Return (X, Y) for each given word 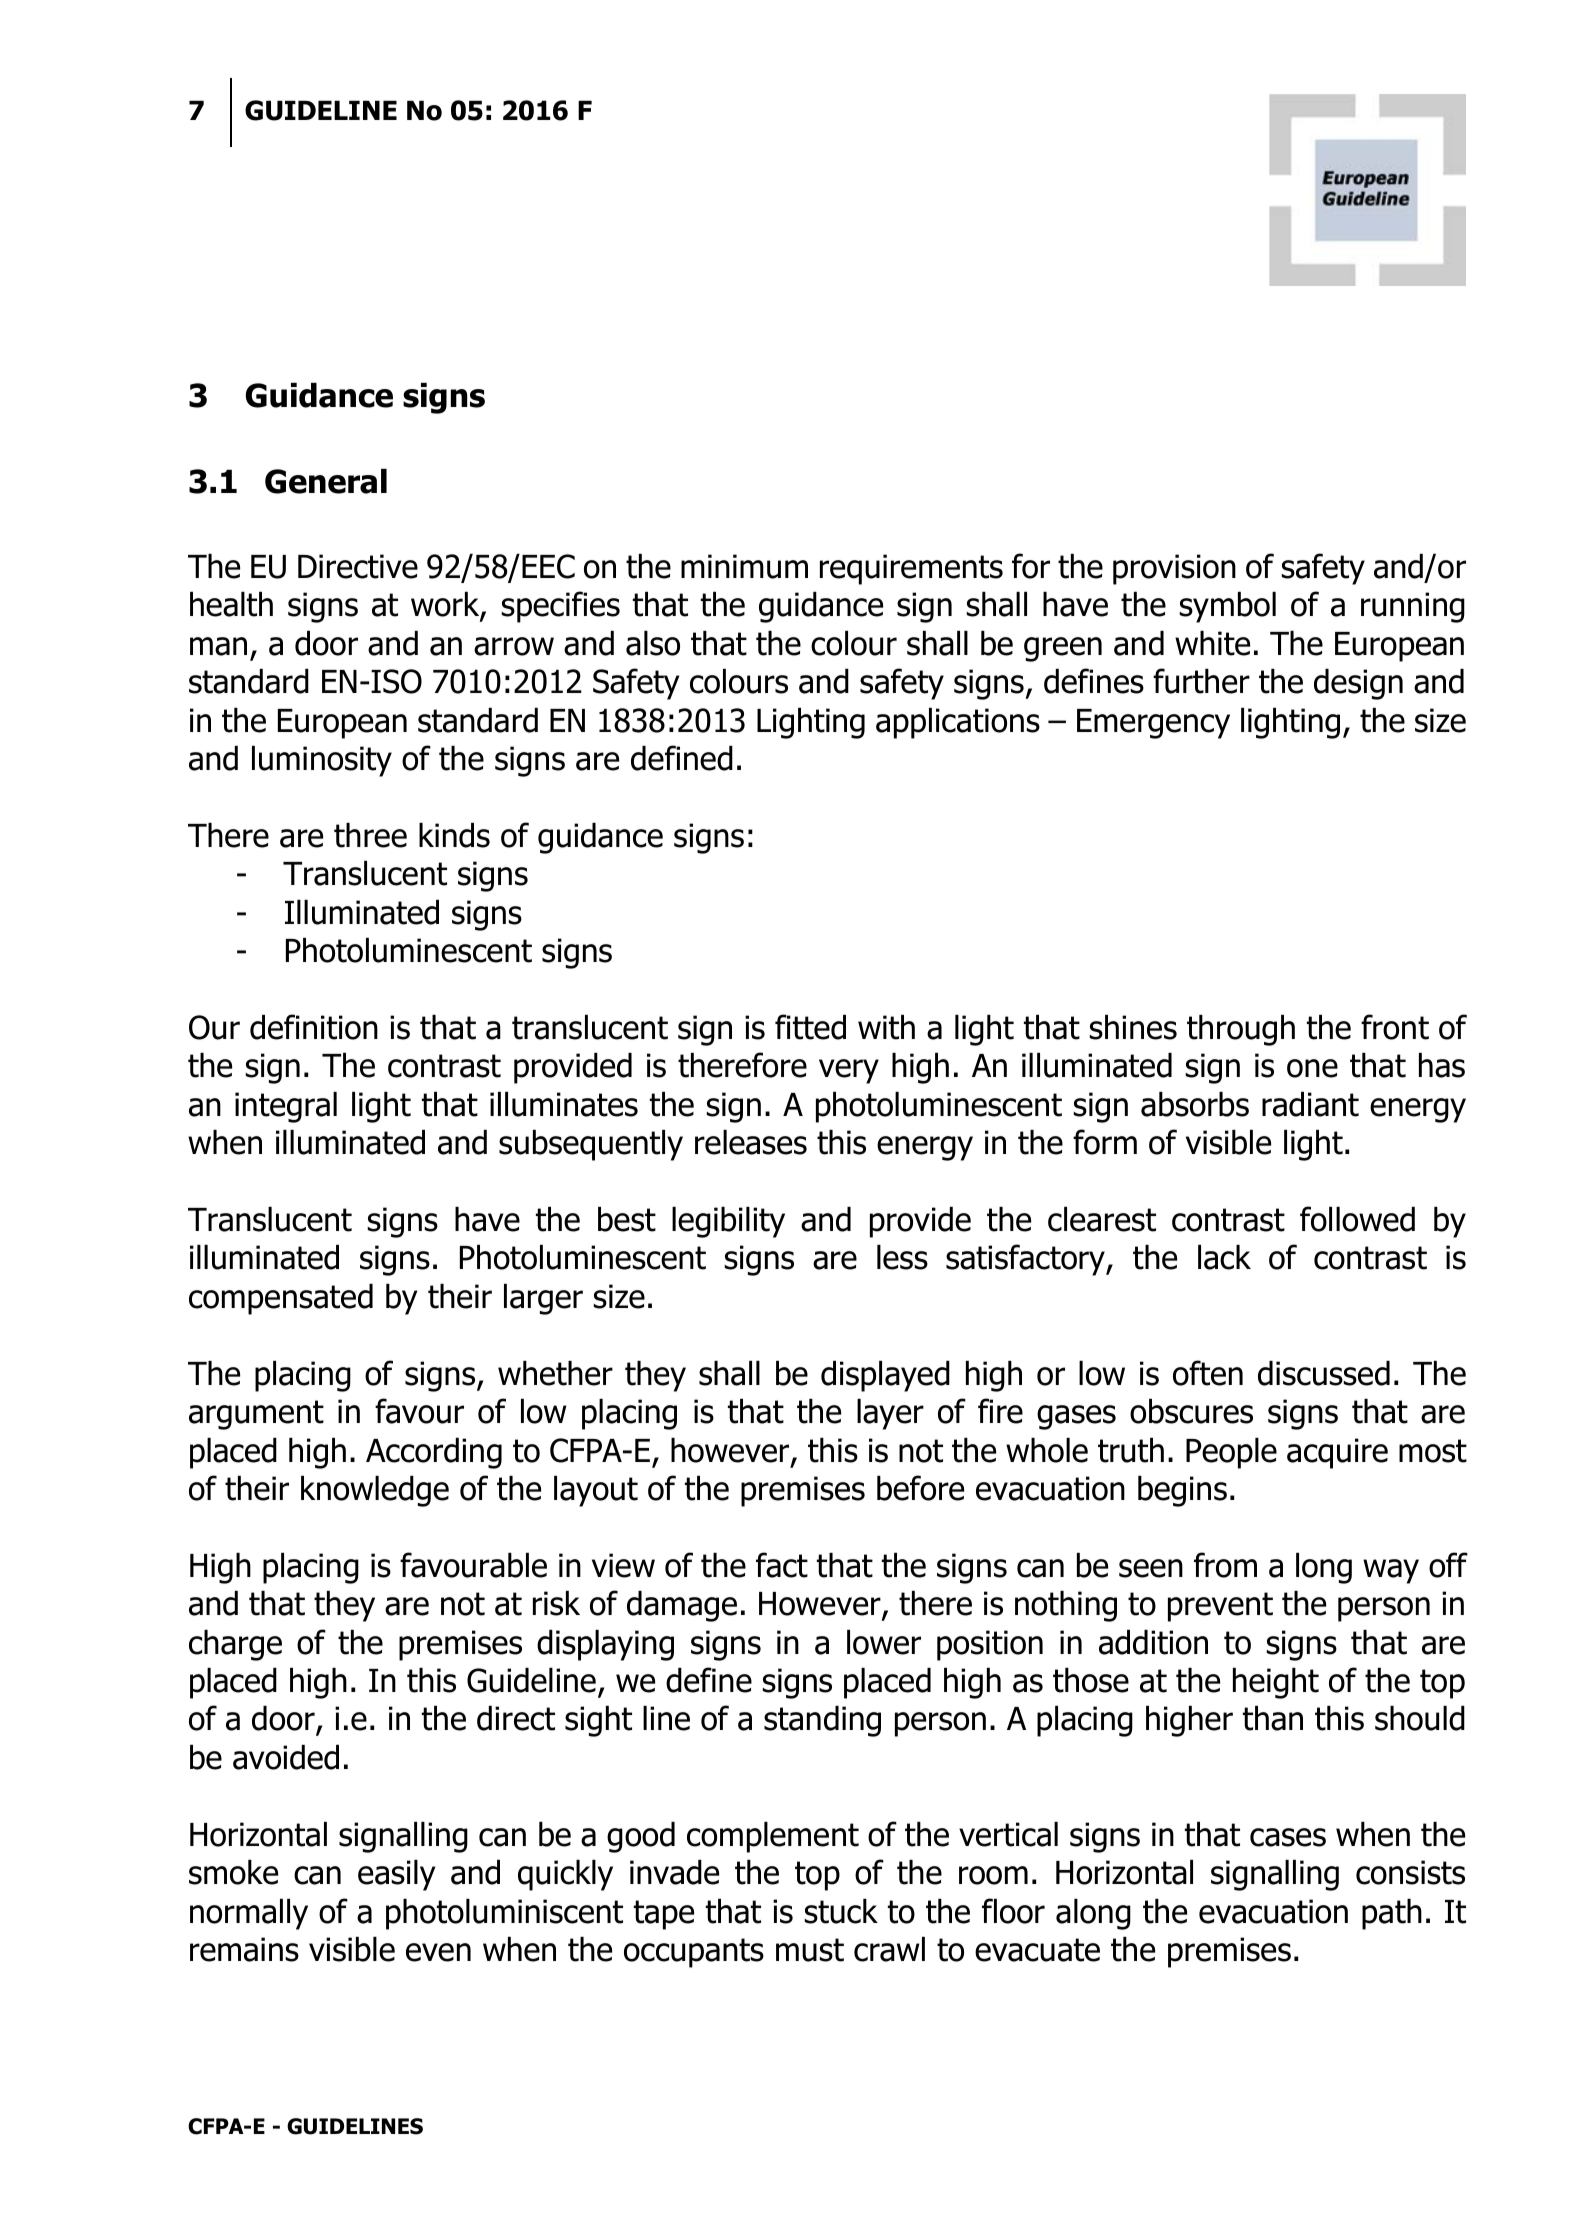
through (1241, 1030)
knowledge (375, 1491)
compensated (281, 1299)
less (902, 1257)
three (370, 835)
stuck (841, 1911)
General (326, 481)
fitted (810, 1027)
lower (884, 1642)
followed (1357, 1219)
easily (396, 1875)
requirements (911, 569)
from (1225, 1565)
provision (1174, 569)
